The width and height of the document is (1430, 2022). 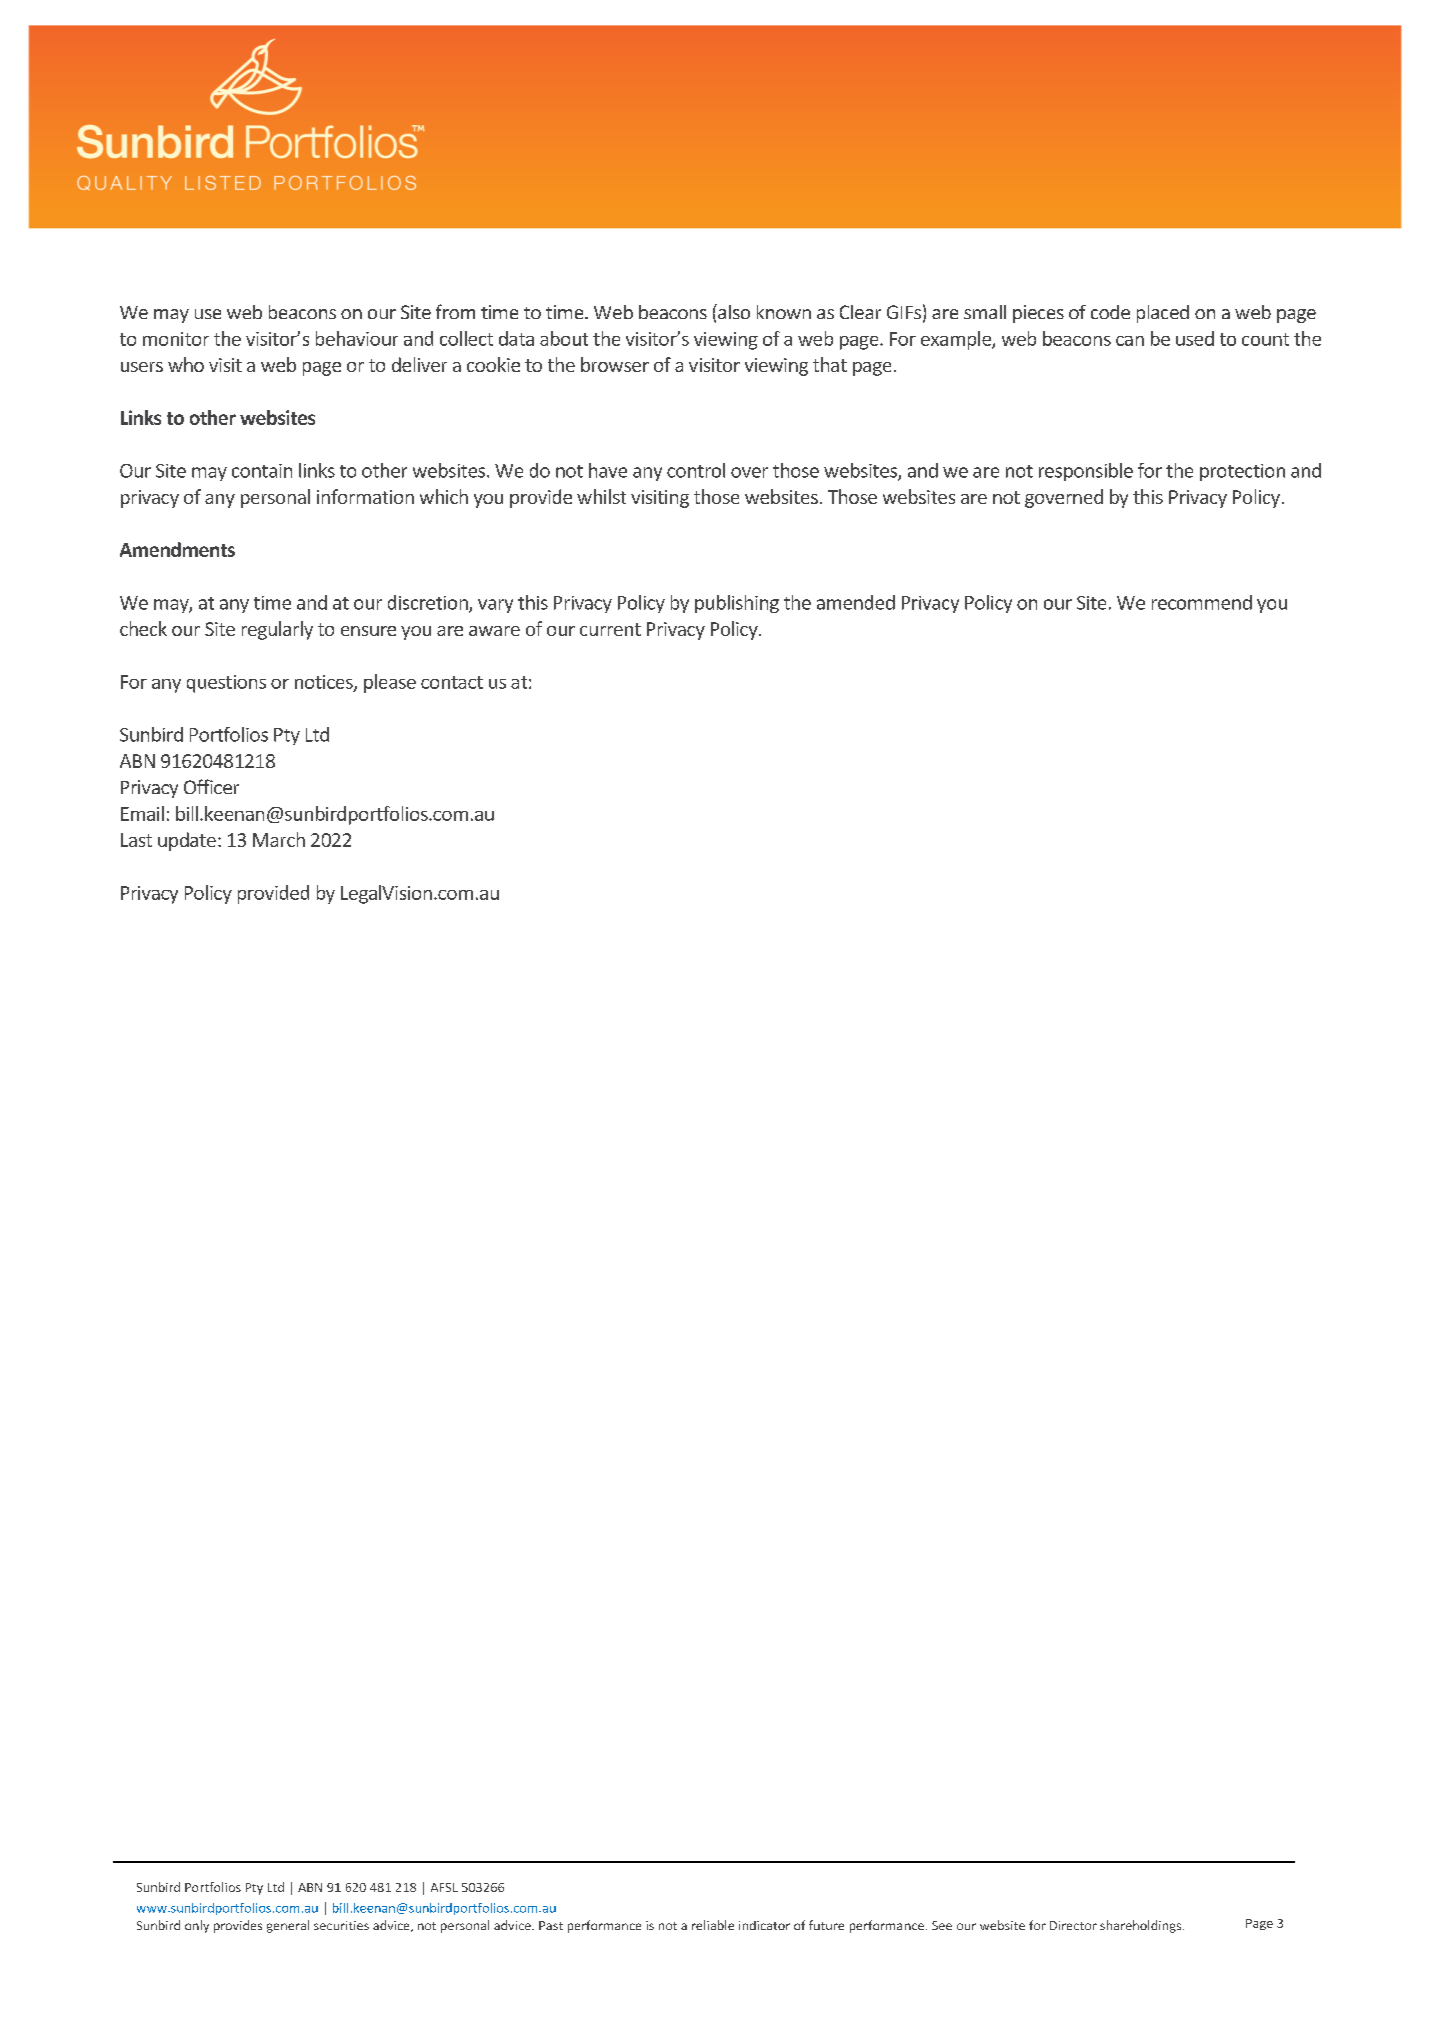 What do you see at coordinates (186, 364) in the document?
I see `who` at bounding box center [186, 364].
